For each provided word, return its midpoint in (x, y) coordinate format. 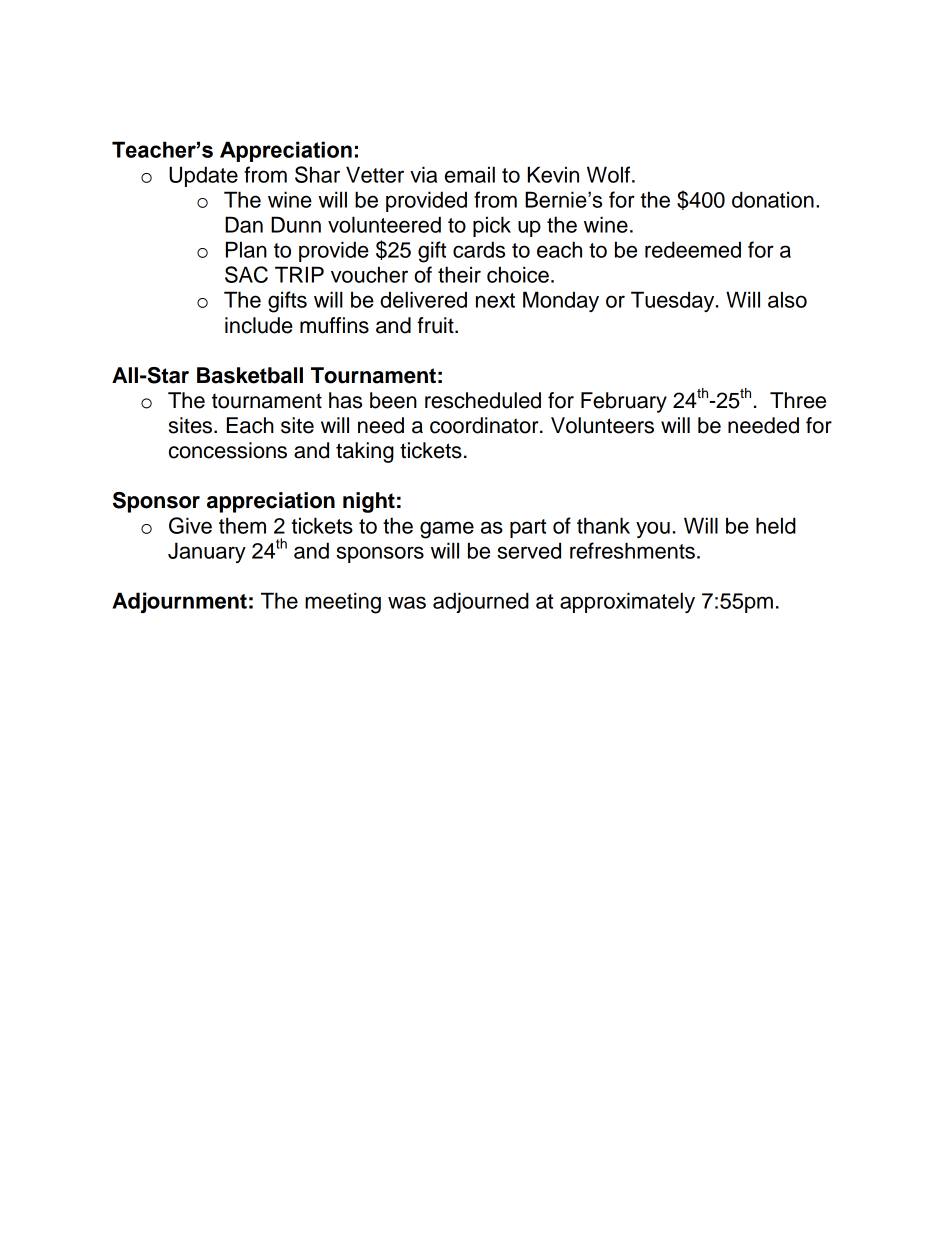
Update (203, 176)
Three (798, 400)
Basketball (250, 375)
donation (773, 199)
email (470, 174)
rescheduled (483, 400)
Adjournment (179, 602)
